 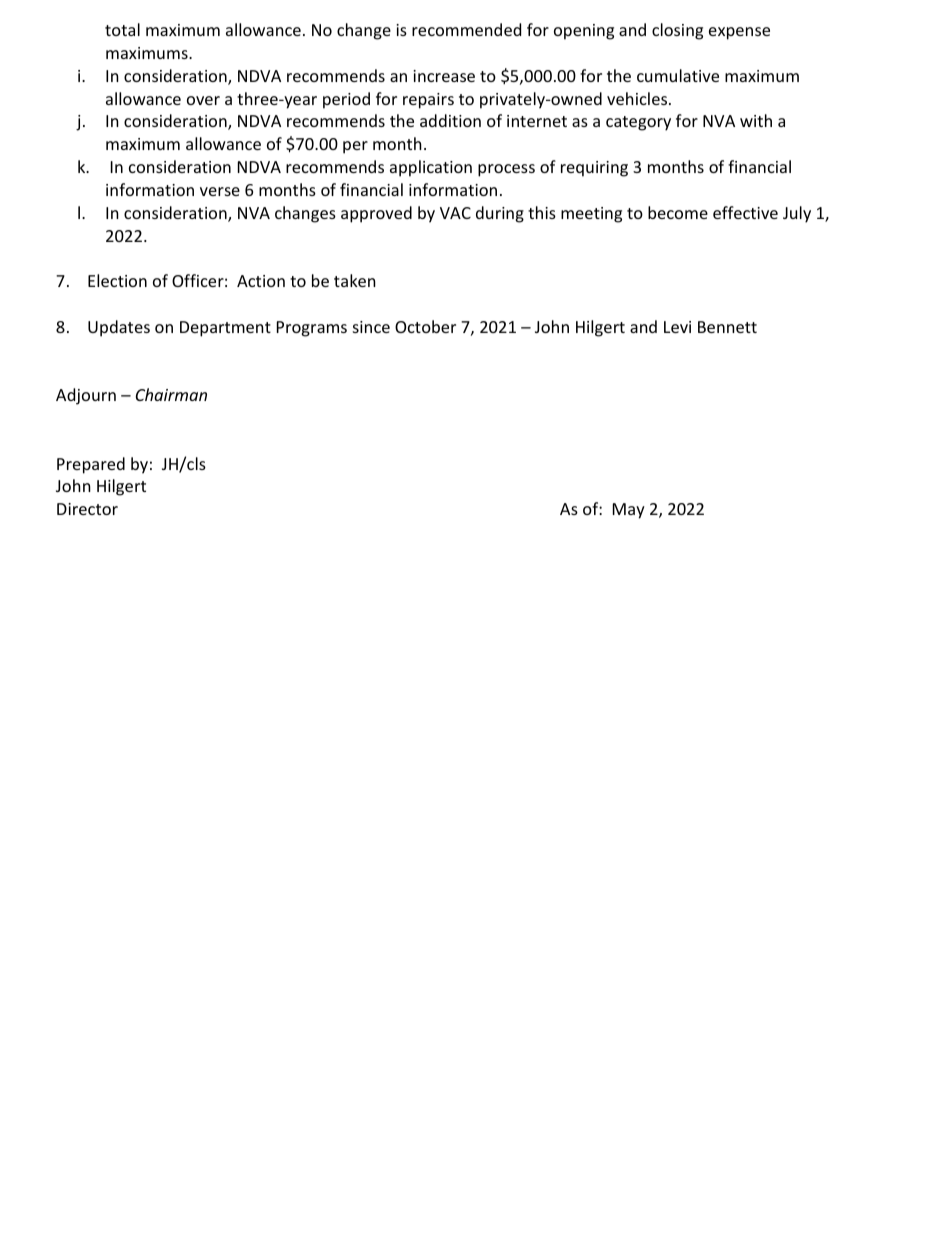 What do you see at coordinates (455, 213) in the screenshot?
I see `VAC` at bounding box center [455, 213].
